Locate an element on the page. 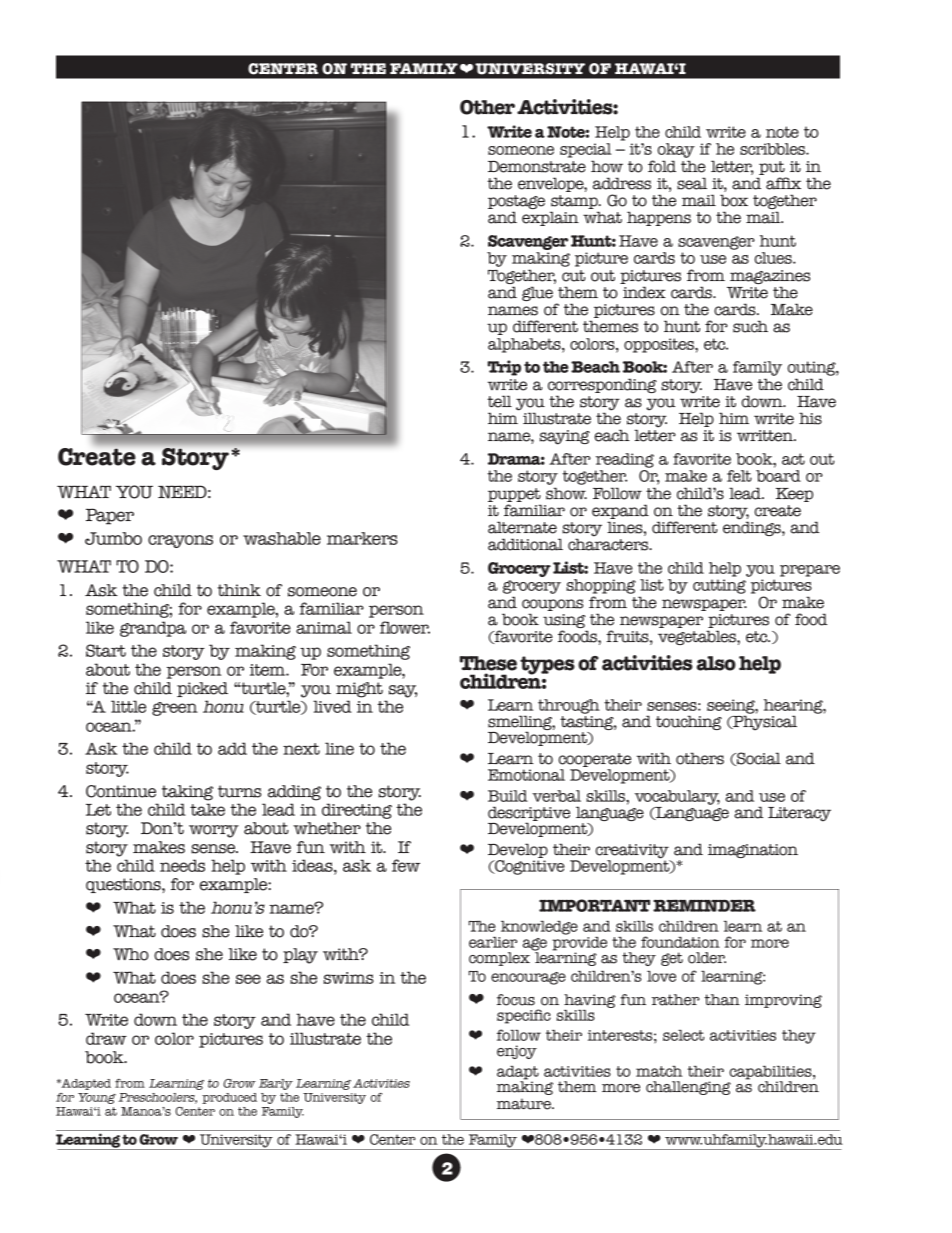  Demonstrate is located at coordinates (537, 167).
